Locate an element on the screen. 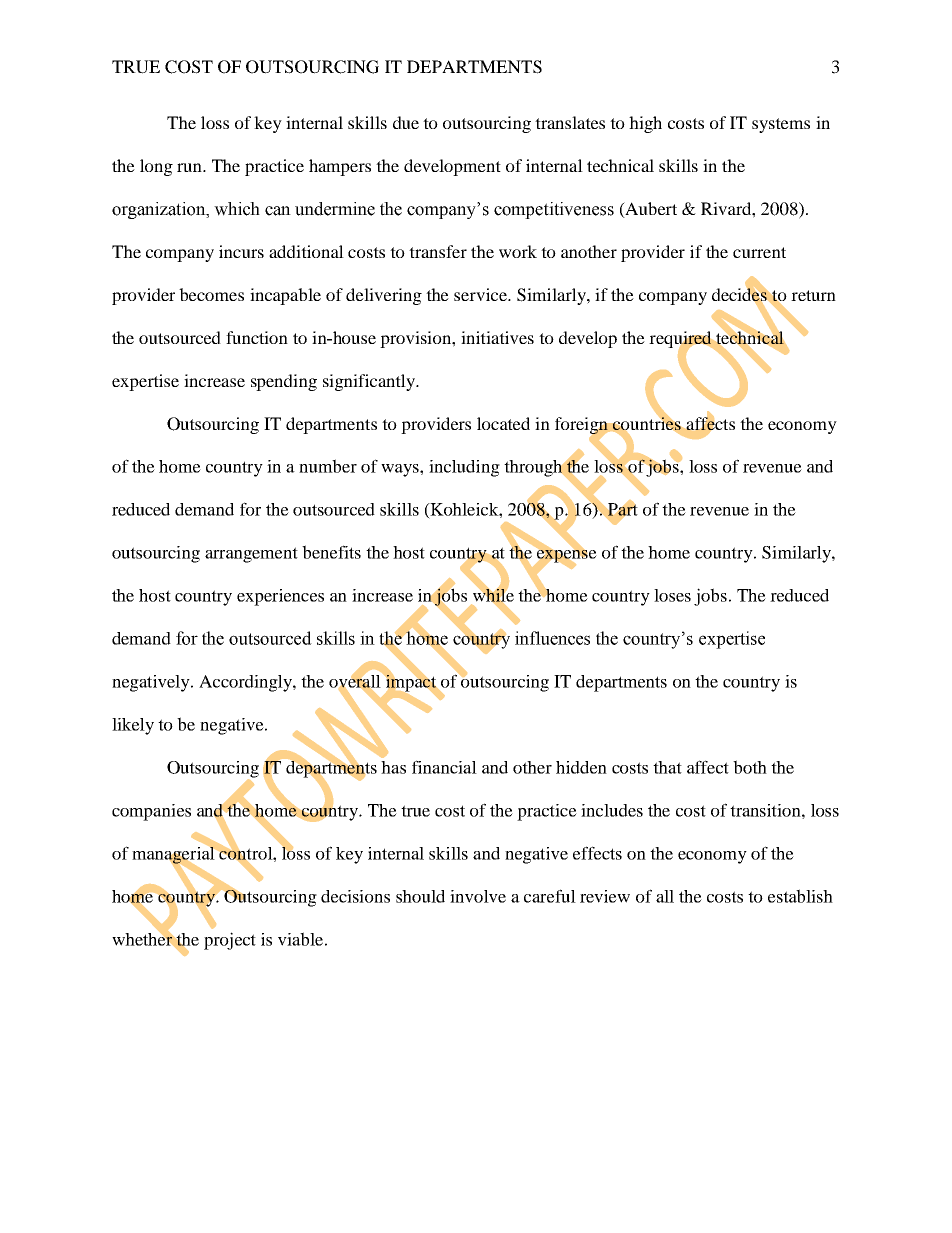 This screenshot has height=1233, width=952. due is located at coordinates (406, 122).
